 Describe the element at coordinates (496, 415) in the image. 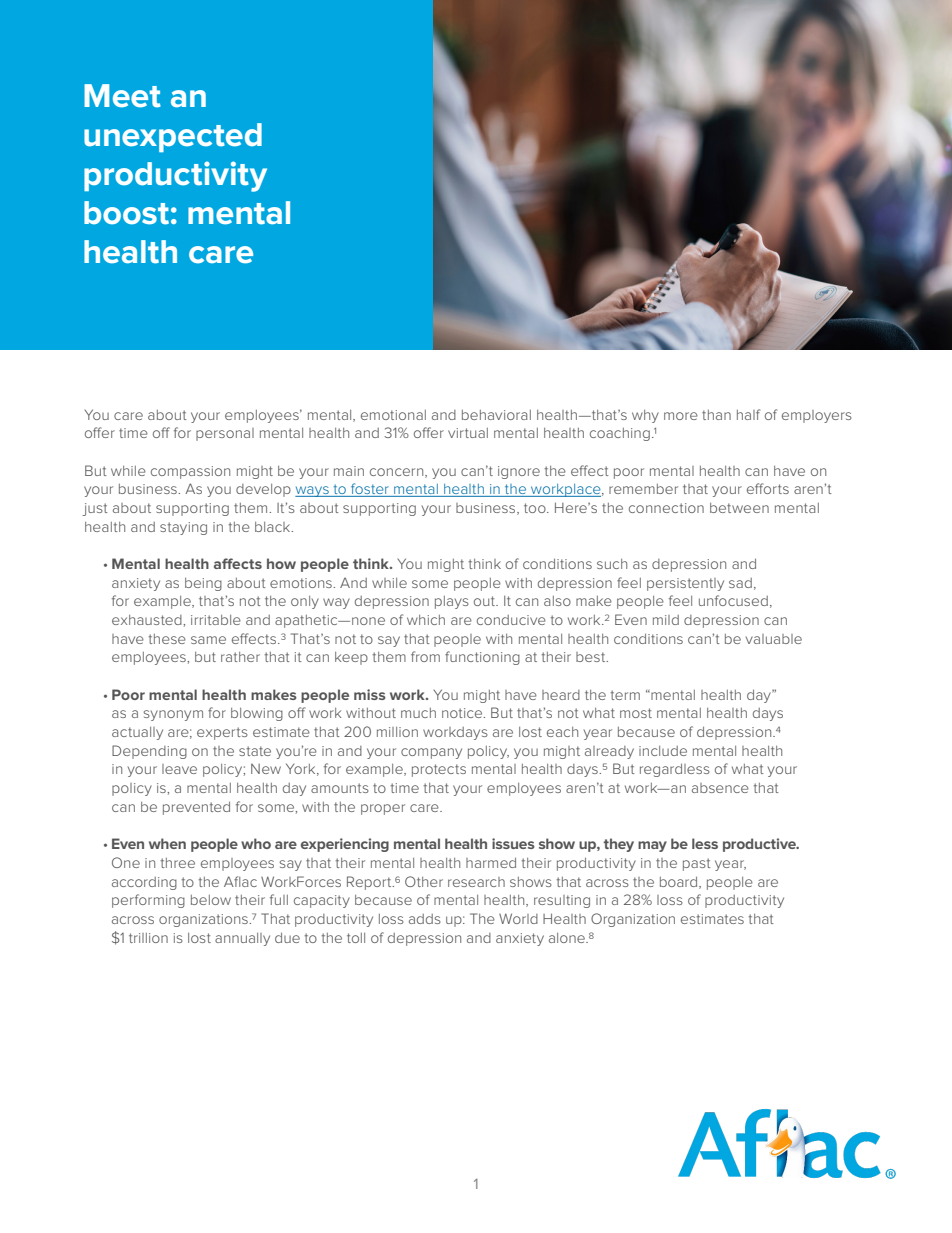

I see `behavioral` at that location.
